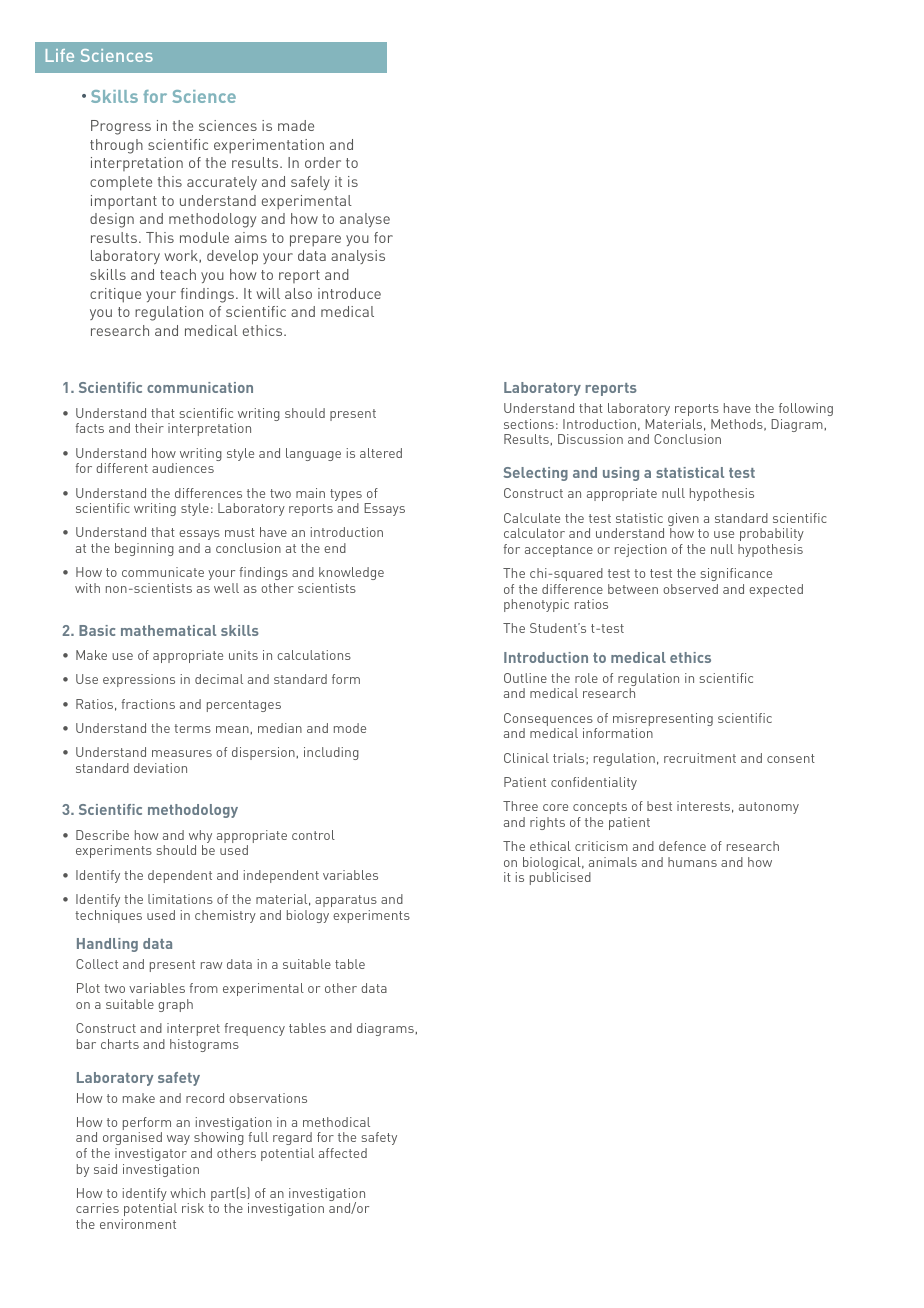 The image size is (924, 1308). What do you see at coordinates (806, 409) in the screenshot?
I see `following` at bounding box center [806, 409].
